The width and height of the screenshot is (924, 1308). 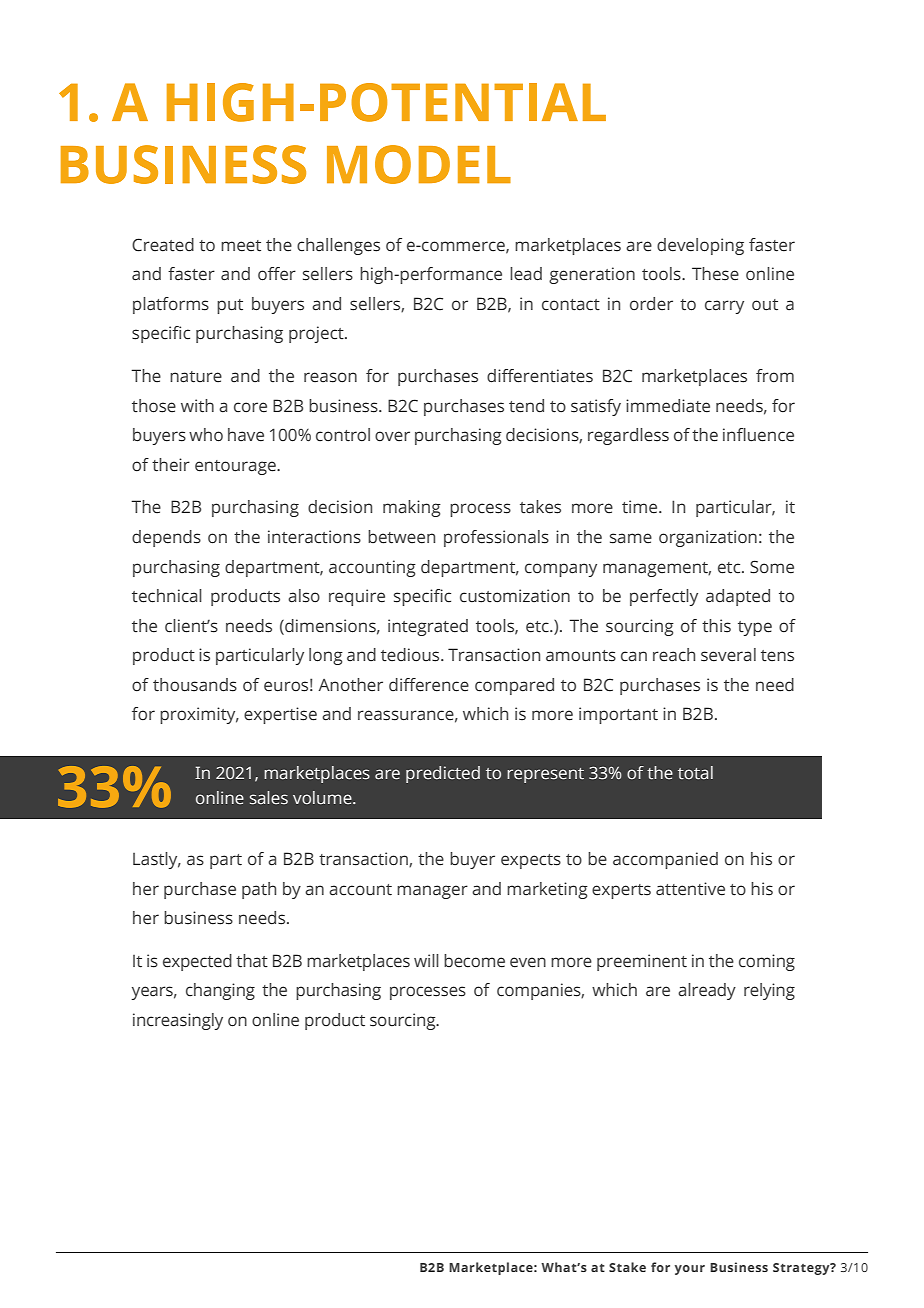 What do you see at coordinates (627, 1267) in the screenshot?
I see `Stake` at bounding box center [627, 1267].
